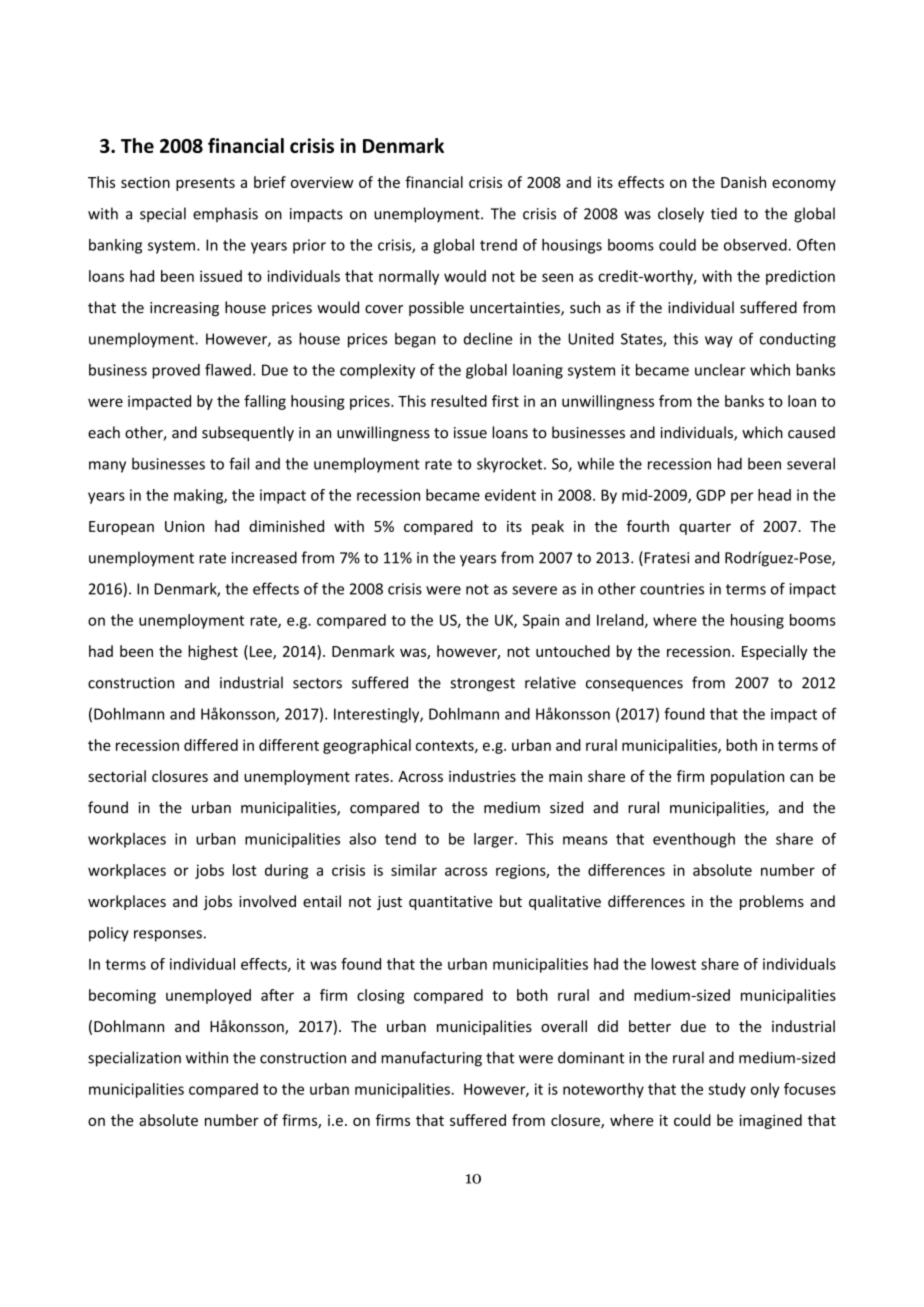 The height and width of the screenshot is (1307, 924). Describe the element at coordinates (510, 495) in the screenshot. I see `evident` at that location.
